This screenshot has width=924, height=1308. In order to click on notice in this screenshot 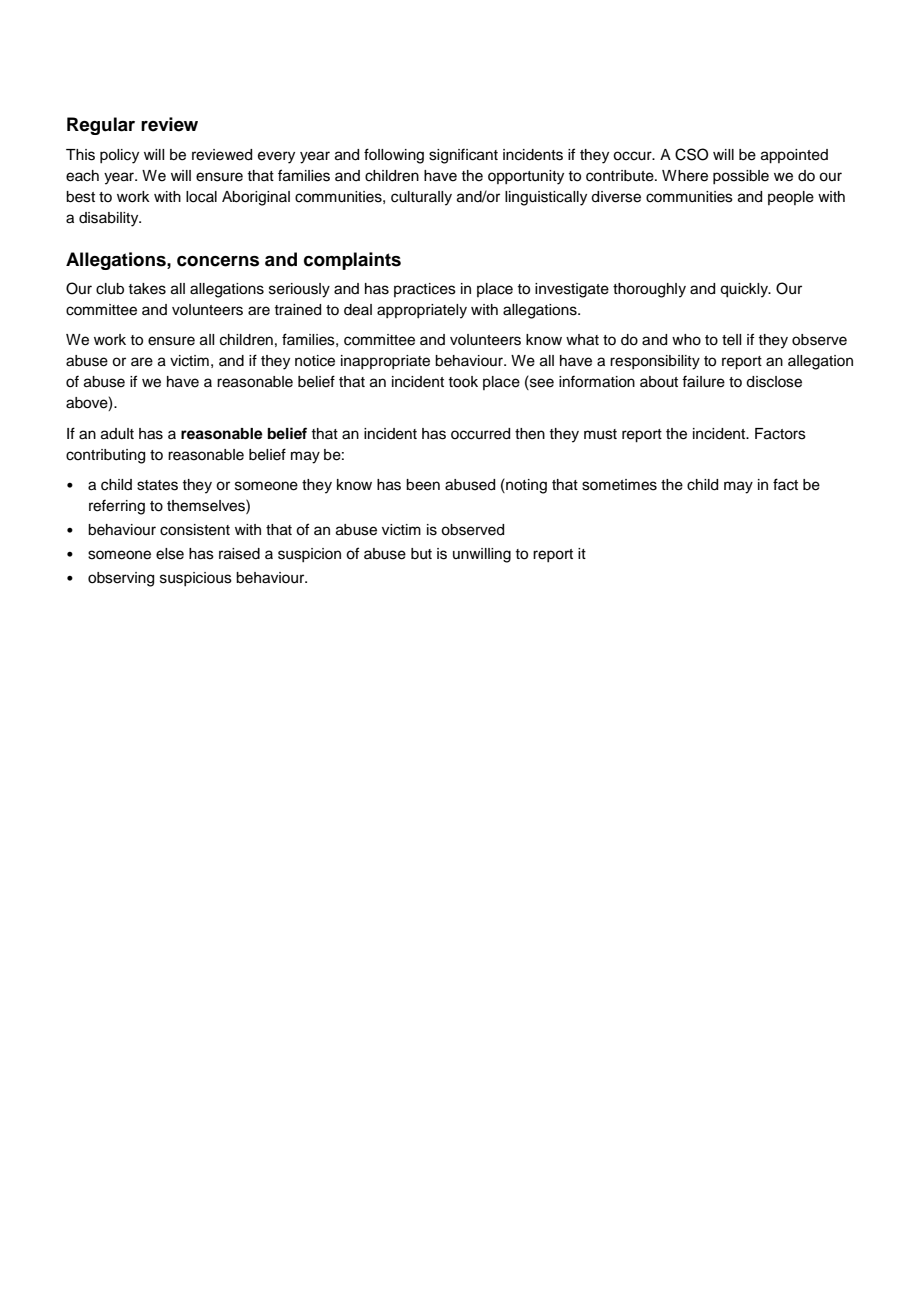, I will do `click(315, 361)`.
